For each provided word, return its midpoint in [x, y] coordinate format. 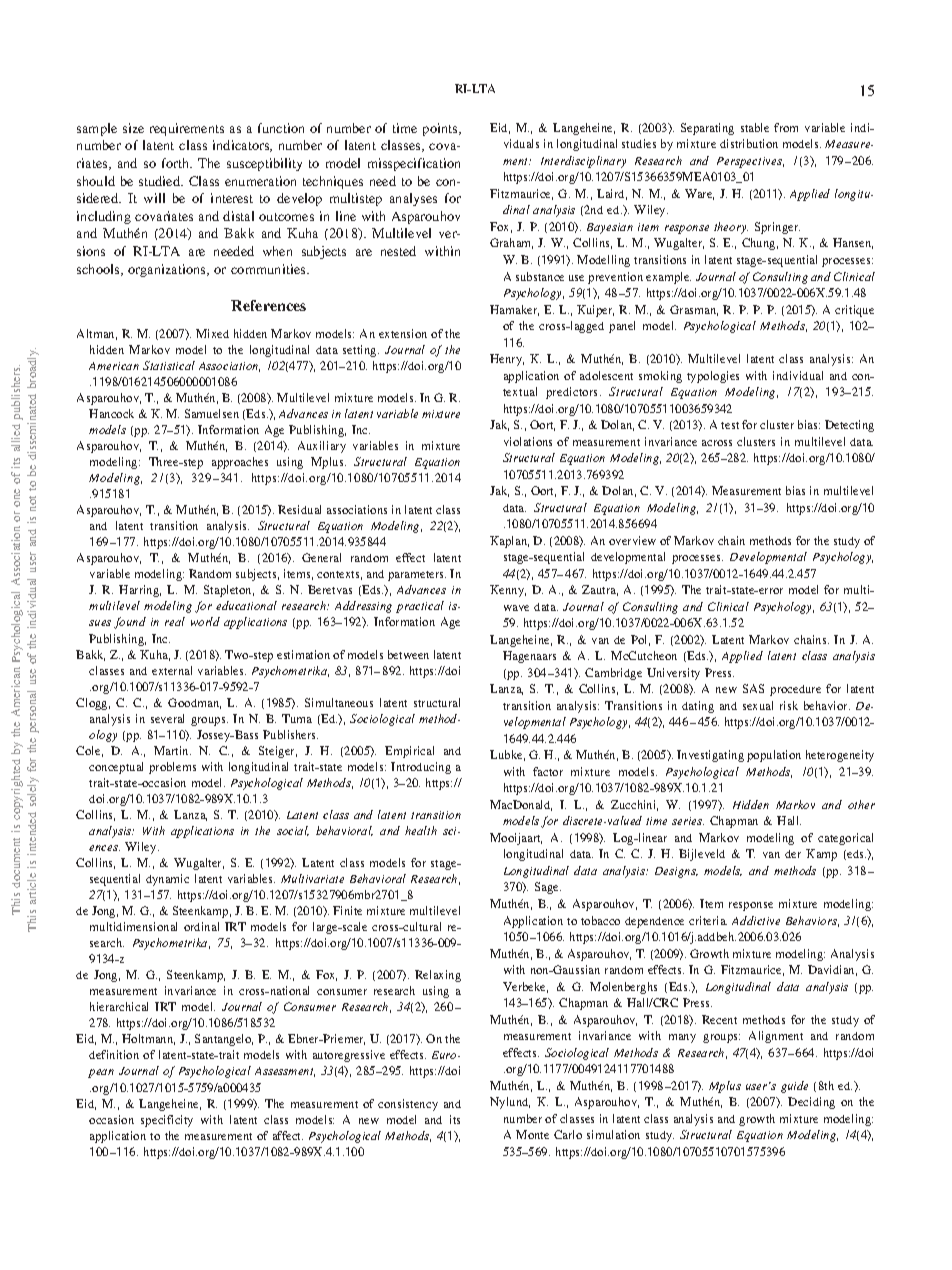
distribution [749, 143]
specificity [167, 1121]
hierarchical [119, 1006]
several [167, 718]
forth [177, 163]
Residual [299, 509]
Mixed [212, 333]
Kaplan [509, 542]
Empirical [409, 752]
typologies [713, 377]
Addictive [756, 920]
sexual [758, 705]
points [441, 129]
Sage [548, 888]
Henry [507, 360]
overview [632, 540]
